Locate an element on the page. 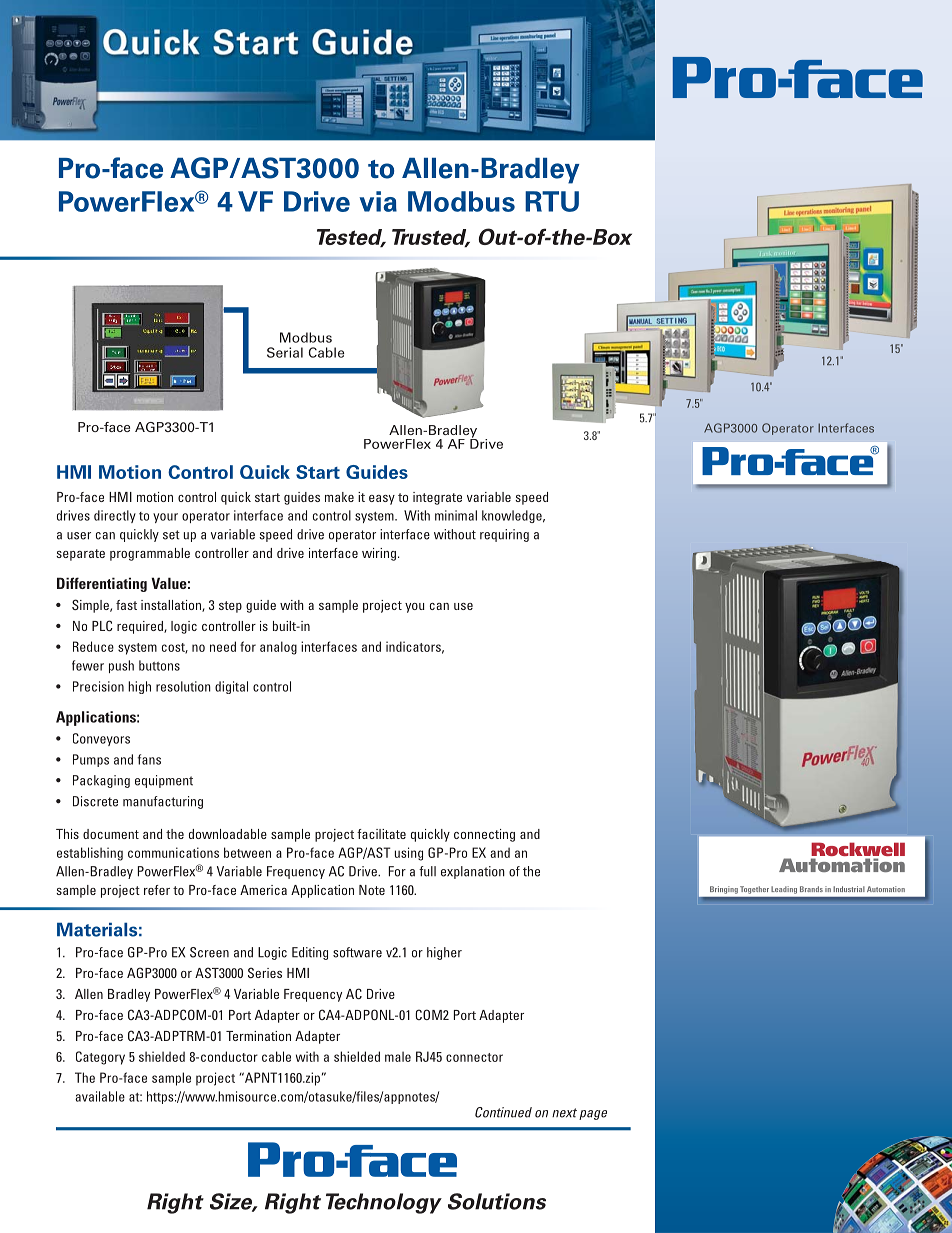  Tested is located at coordinates (351, 238).
